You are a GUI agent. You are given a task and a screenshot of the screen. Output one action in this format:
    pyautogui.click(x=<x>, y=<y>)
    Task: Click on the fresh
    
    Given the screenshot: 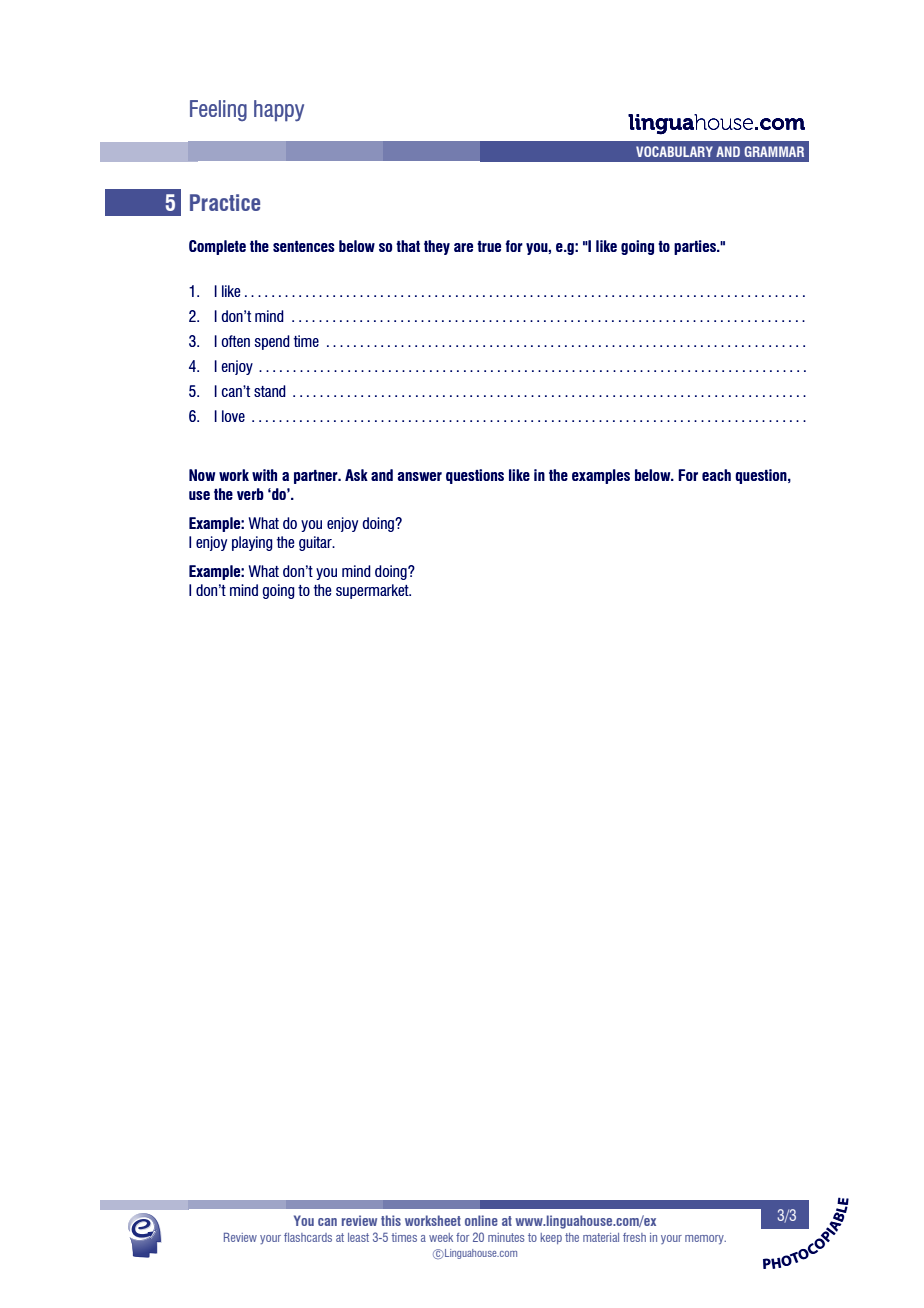 What is the action you would take?
    pyautogui.click(x=634, y=1237)
